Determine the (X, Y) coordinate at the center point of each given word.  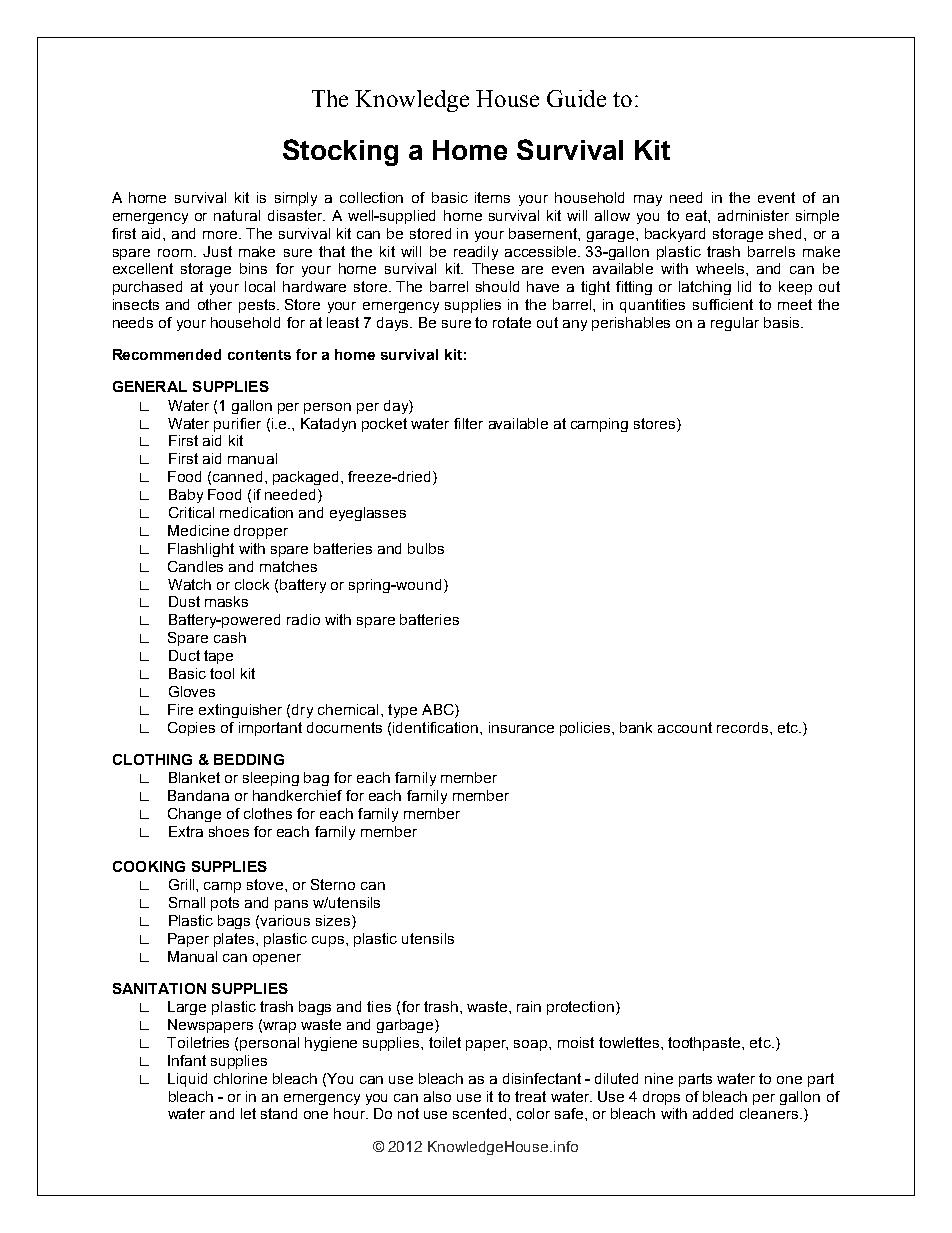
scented (479, 1113)
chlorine (240, 1078)
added (713, 1113)
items (492, 197)
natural (237, 215)
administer (753, 215)
